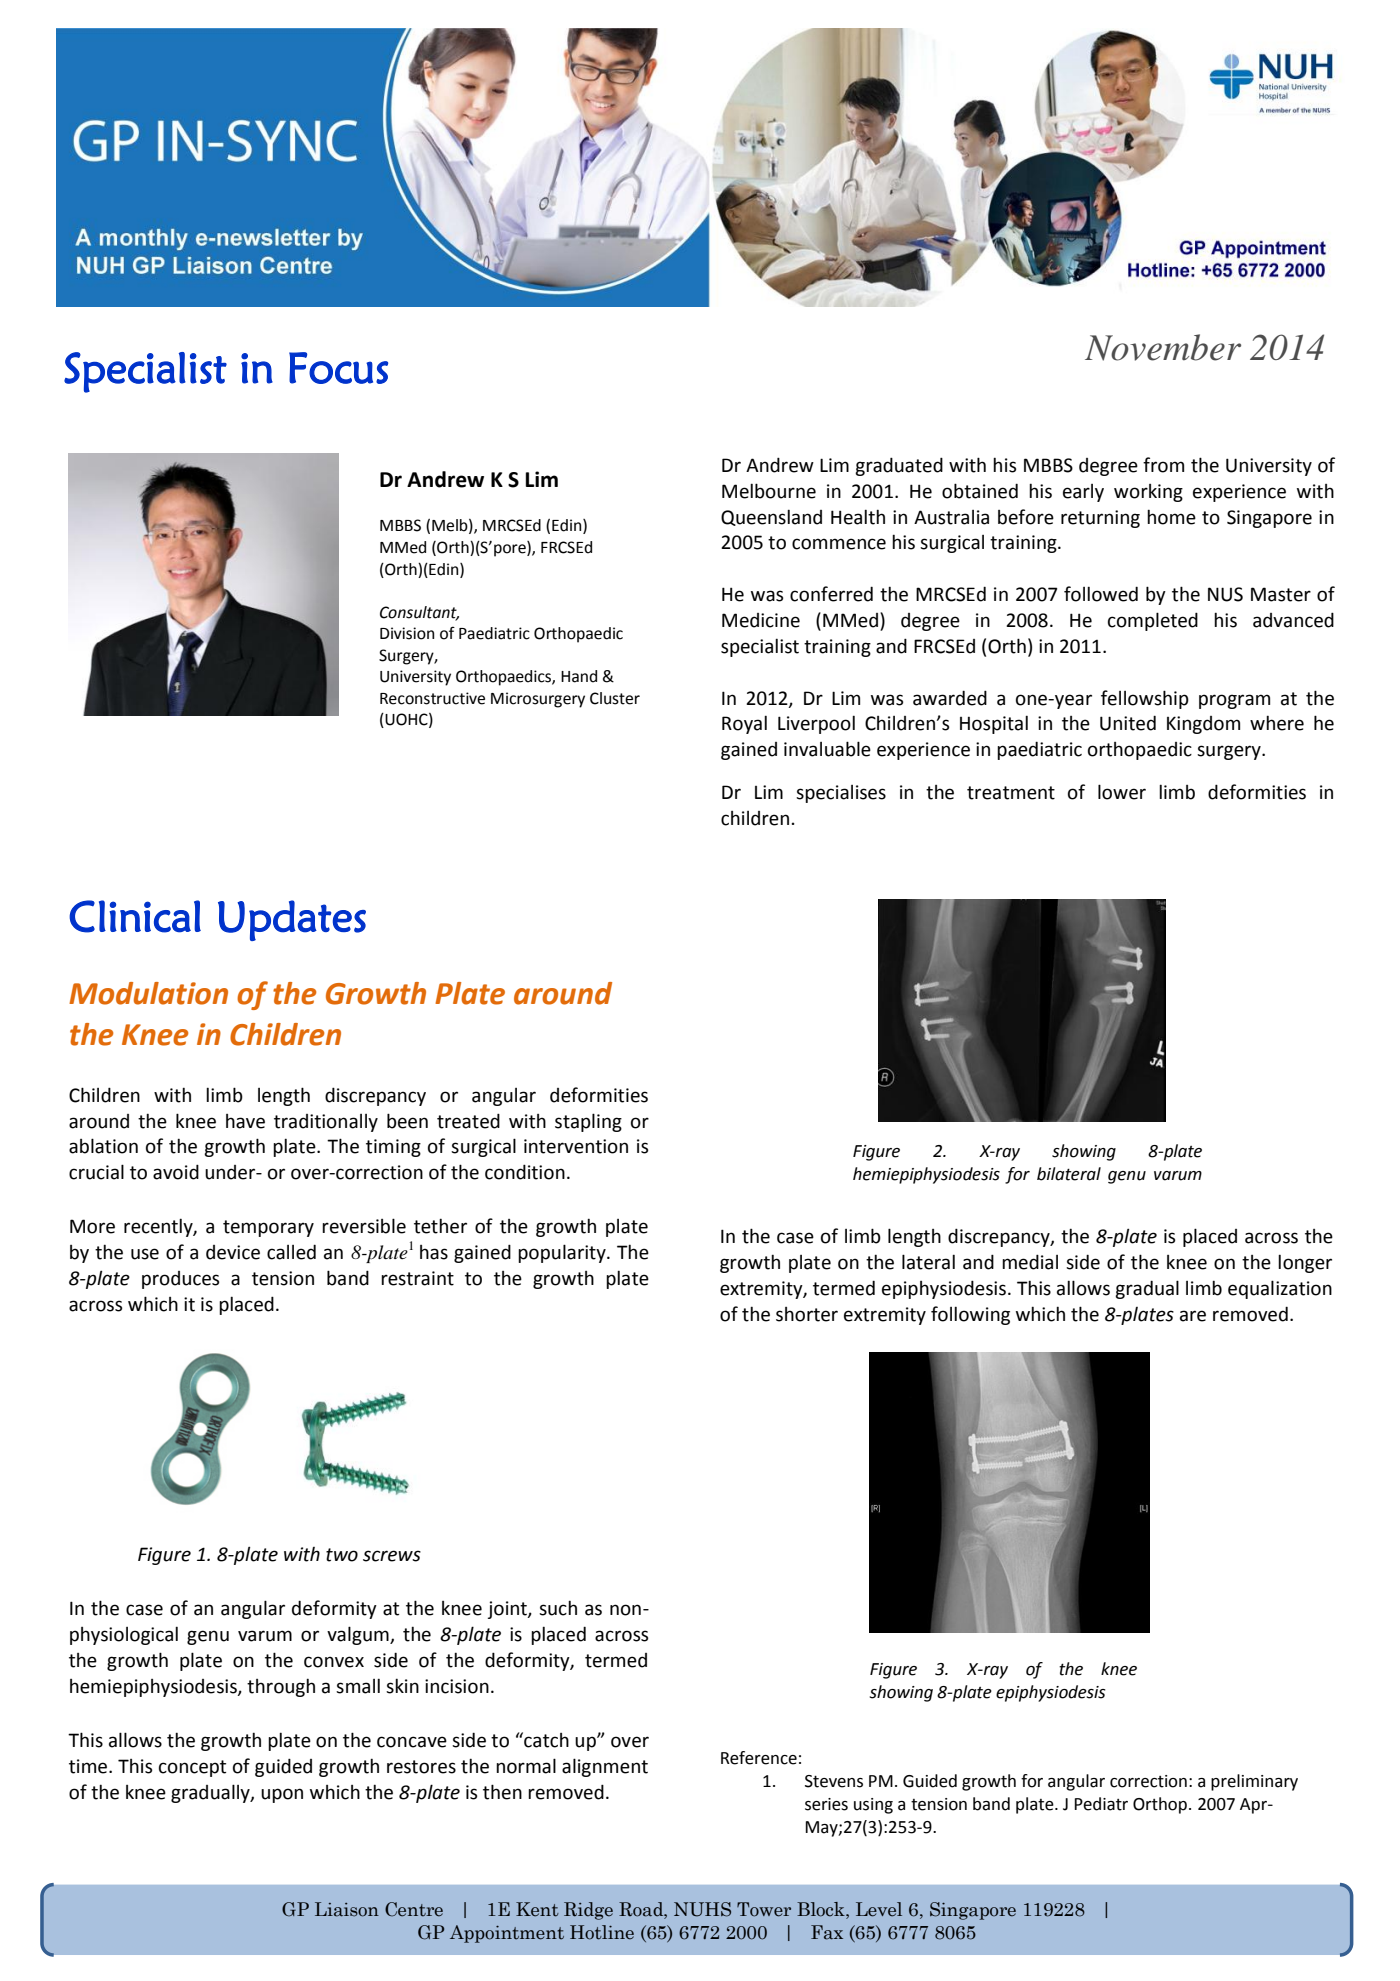 This page has width=1400, height=1981. What do you see at coordinates (1101, 1804) in the page?
I see `Pediatr` at bounding box center [1101, 1804].
